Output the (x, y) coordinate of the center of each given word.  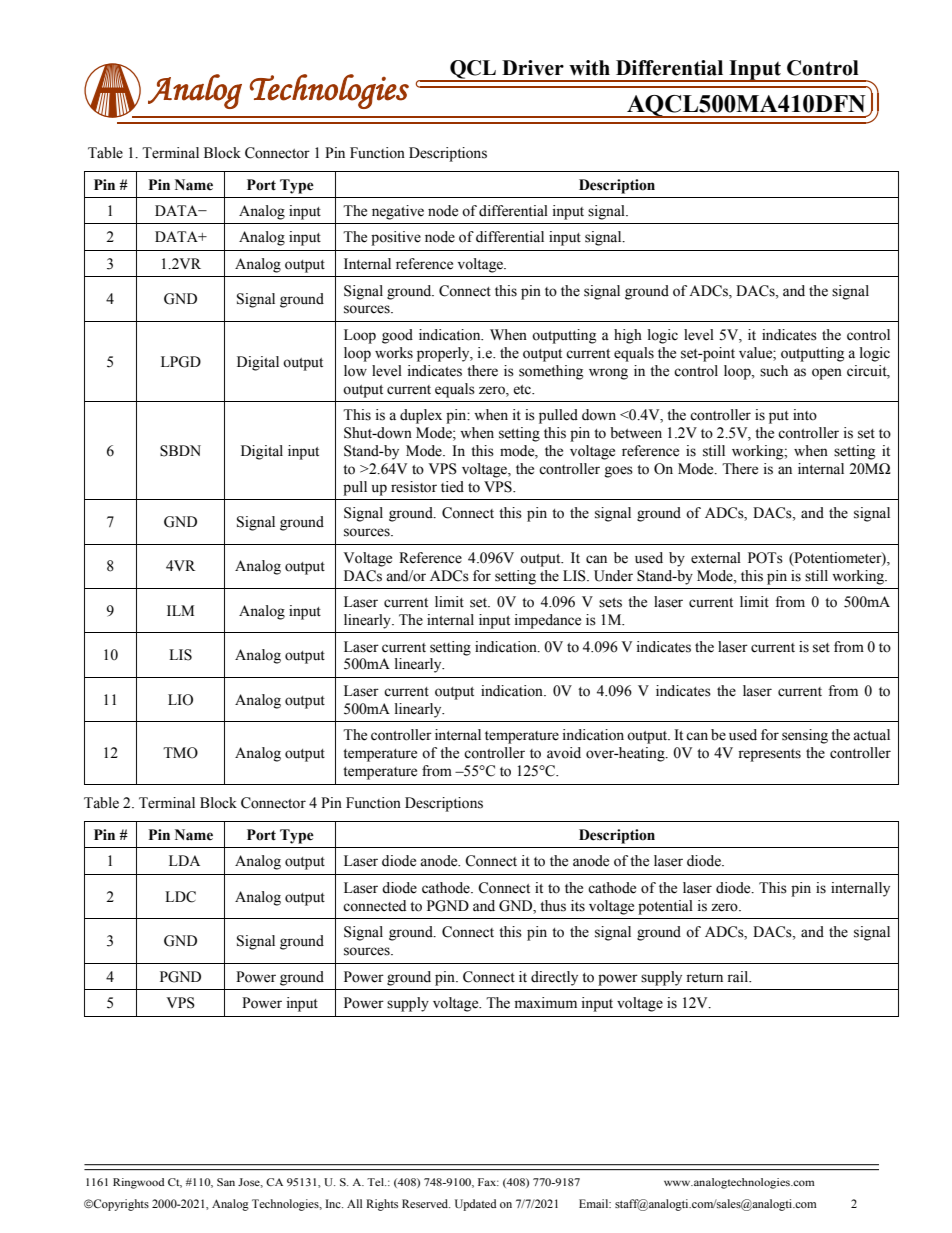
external (716, 558)
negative (398, 212)
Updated (475, 1205)
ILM (180, 610)
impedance (548, 621)
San (226, 1182)
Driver (533, 68)
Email (595, 1203)
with (589, 68)
